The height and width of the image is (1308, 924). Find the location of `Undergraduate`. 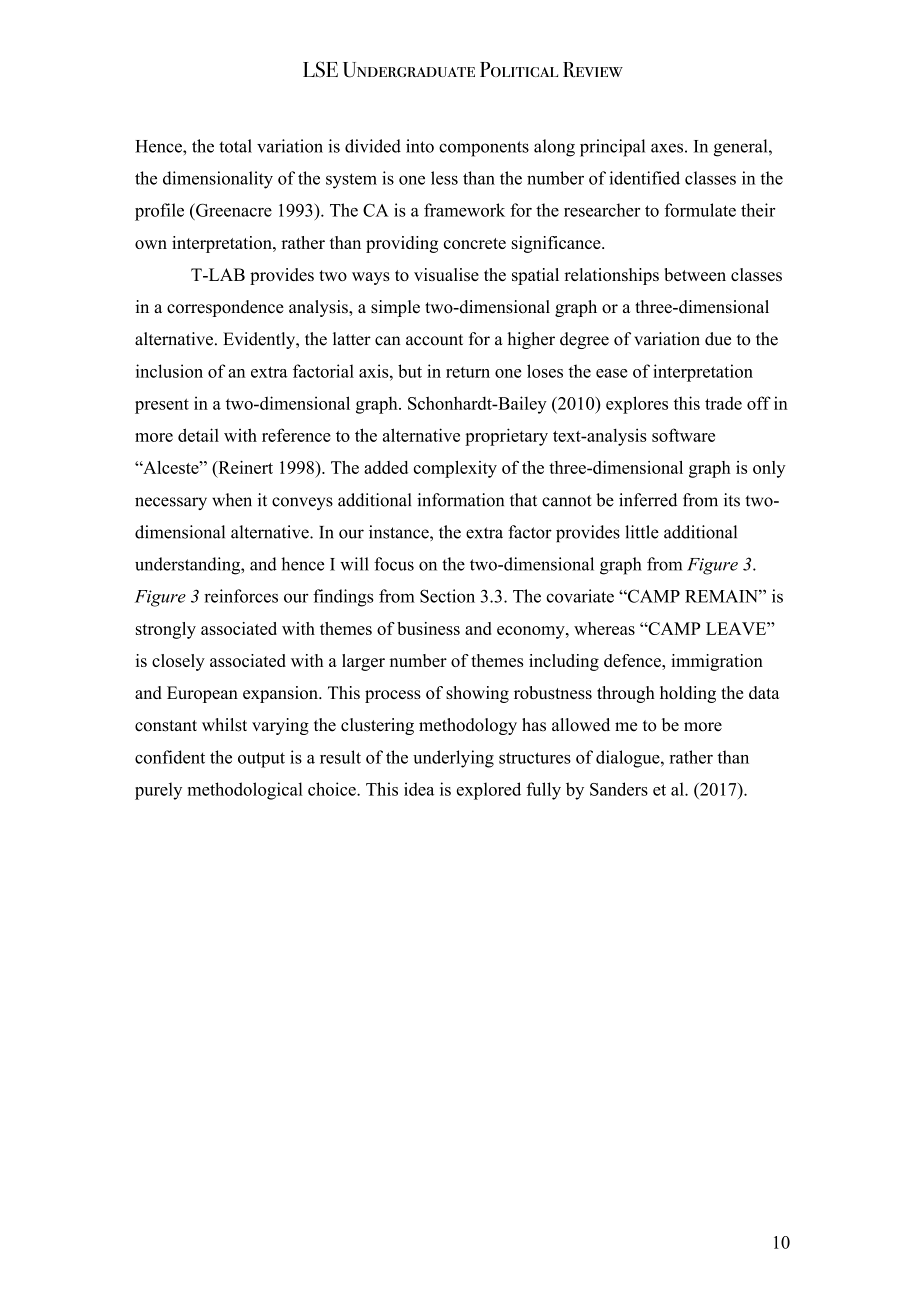

Undergraduate is located at coordinates (409, 70).
